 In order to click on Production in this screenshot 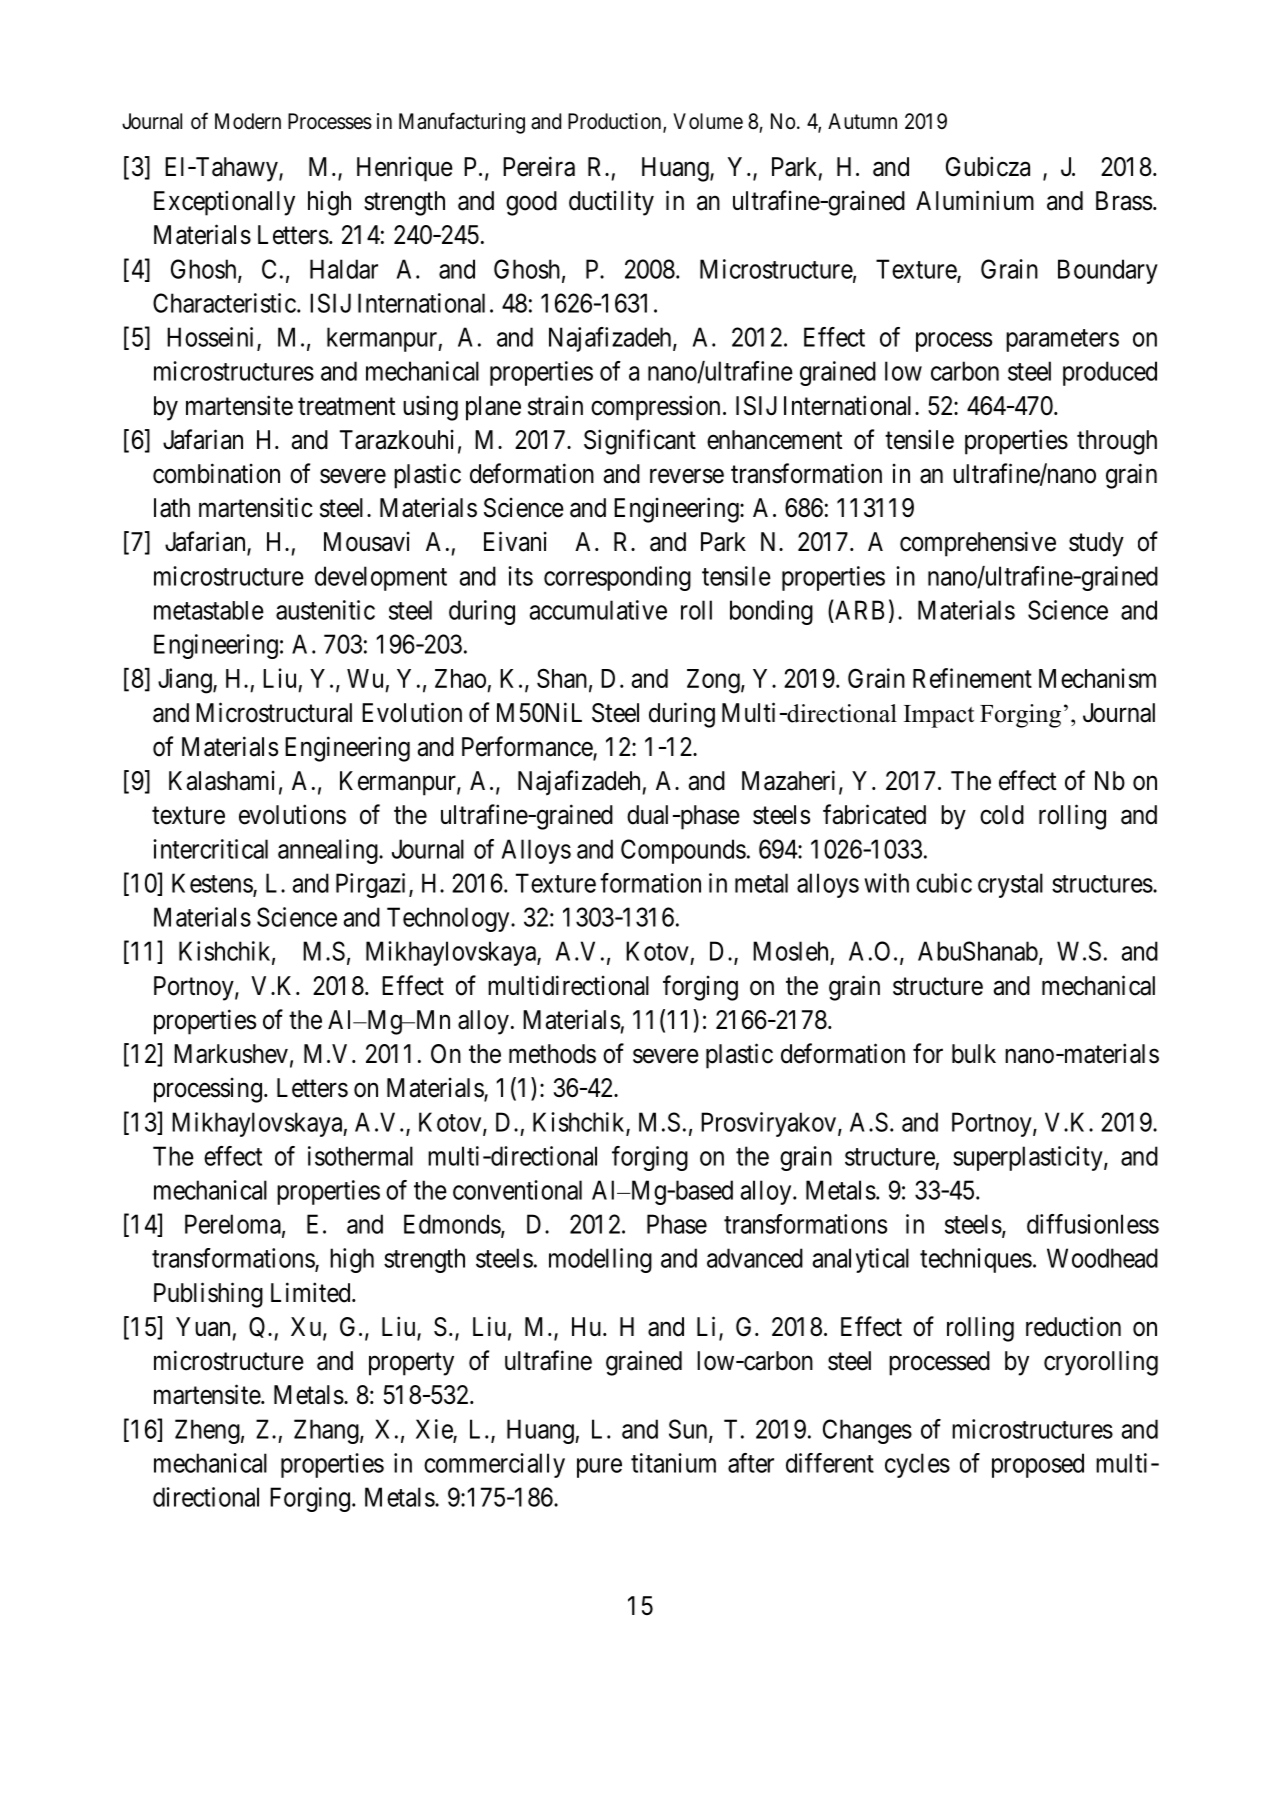, I will do `click(616, 122)`.
